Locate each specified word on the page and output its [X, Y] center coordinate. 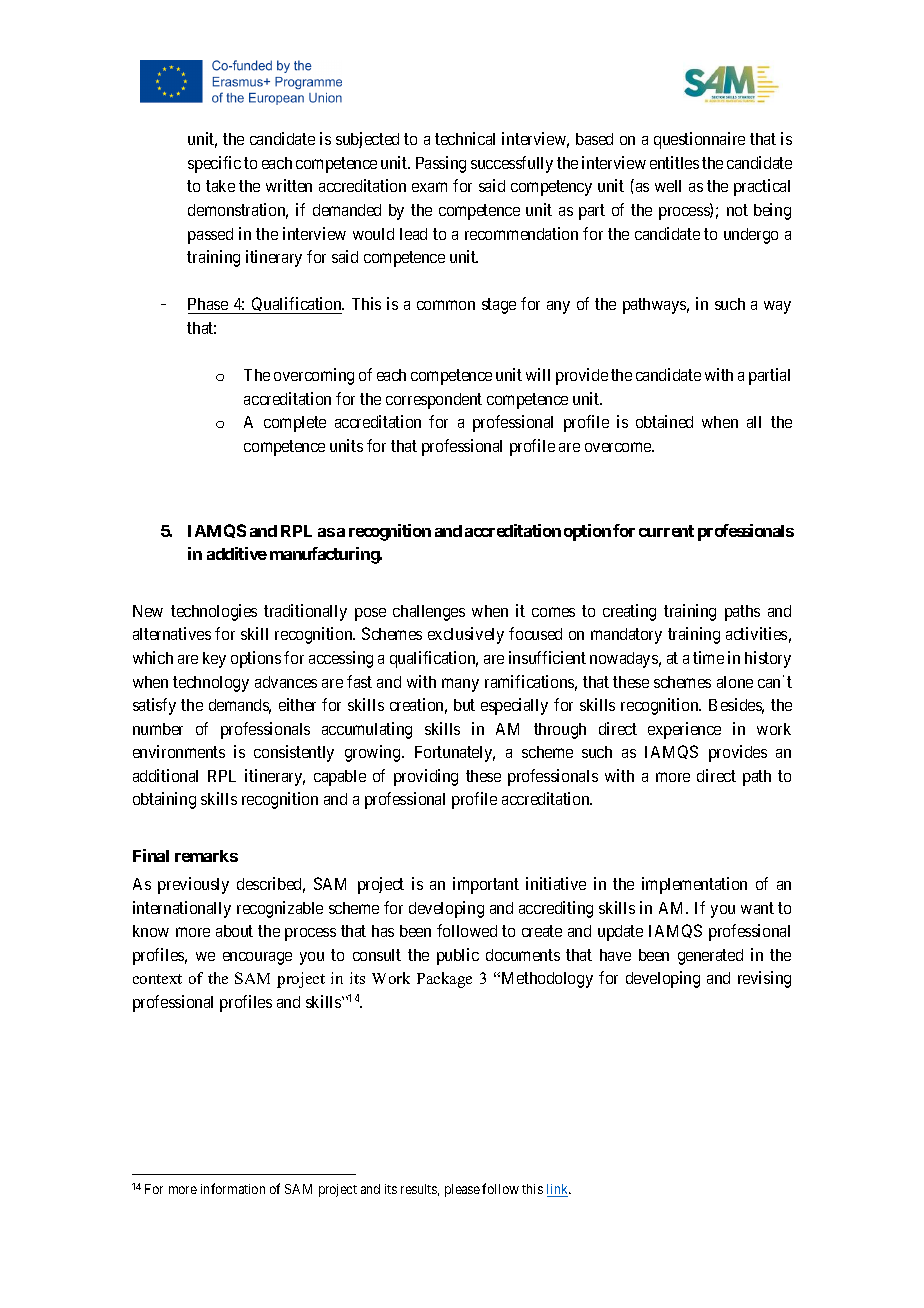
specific [214, 164]
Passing [441, 164]
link [559, 1190]
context [157, 979]
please [462, 1190]
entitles [674, 162]
